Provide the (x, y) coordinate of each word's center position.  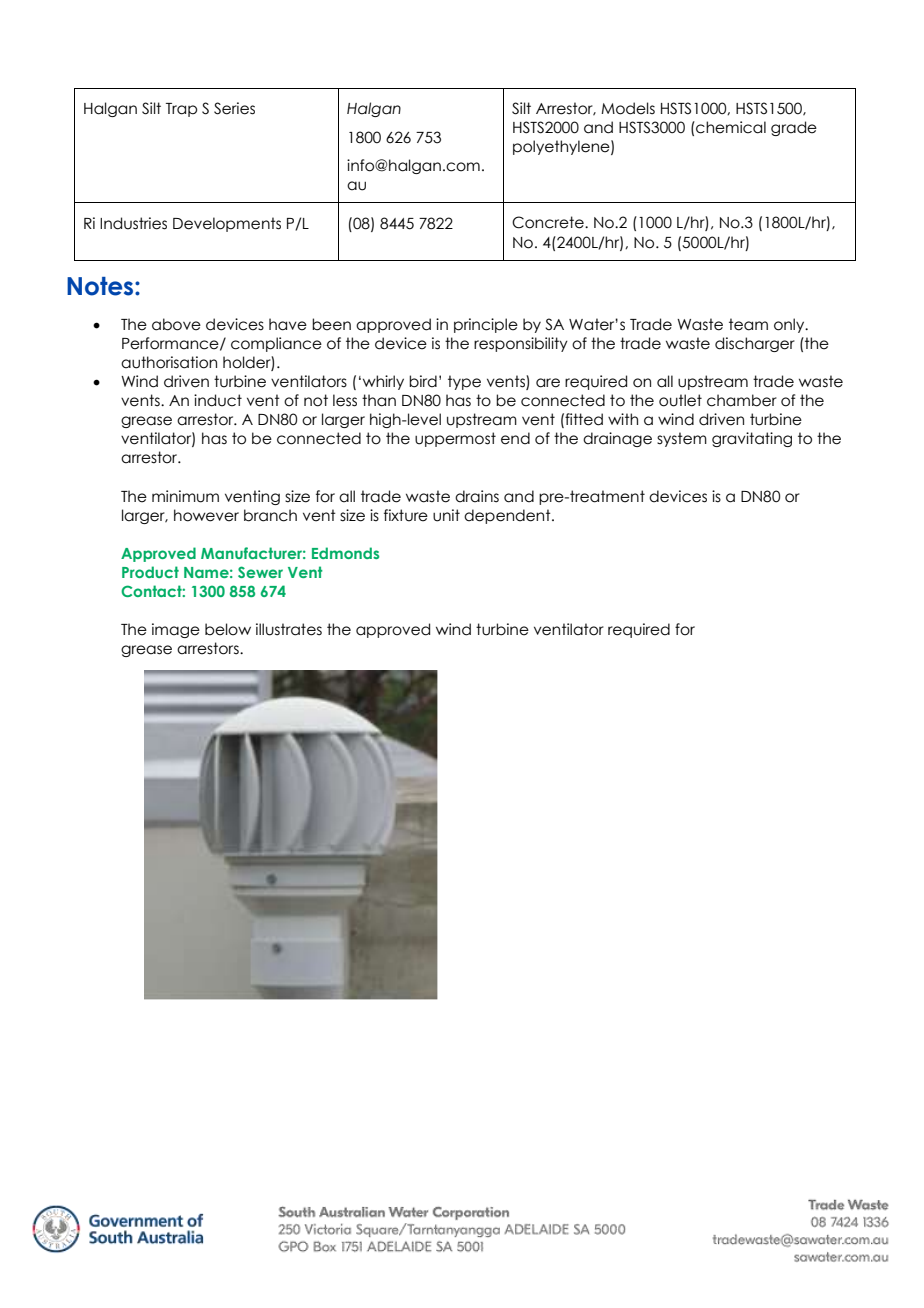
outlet (680, 400)
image (176, 630)
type (464, 382)
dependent (508, 516)
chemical (730, 127)
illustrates (289, 629)
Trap (181, 110)
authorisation (169, 362)
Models (628, 108)
